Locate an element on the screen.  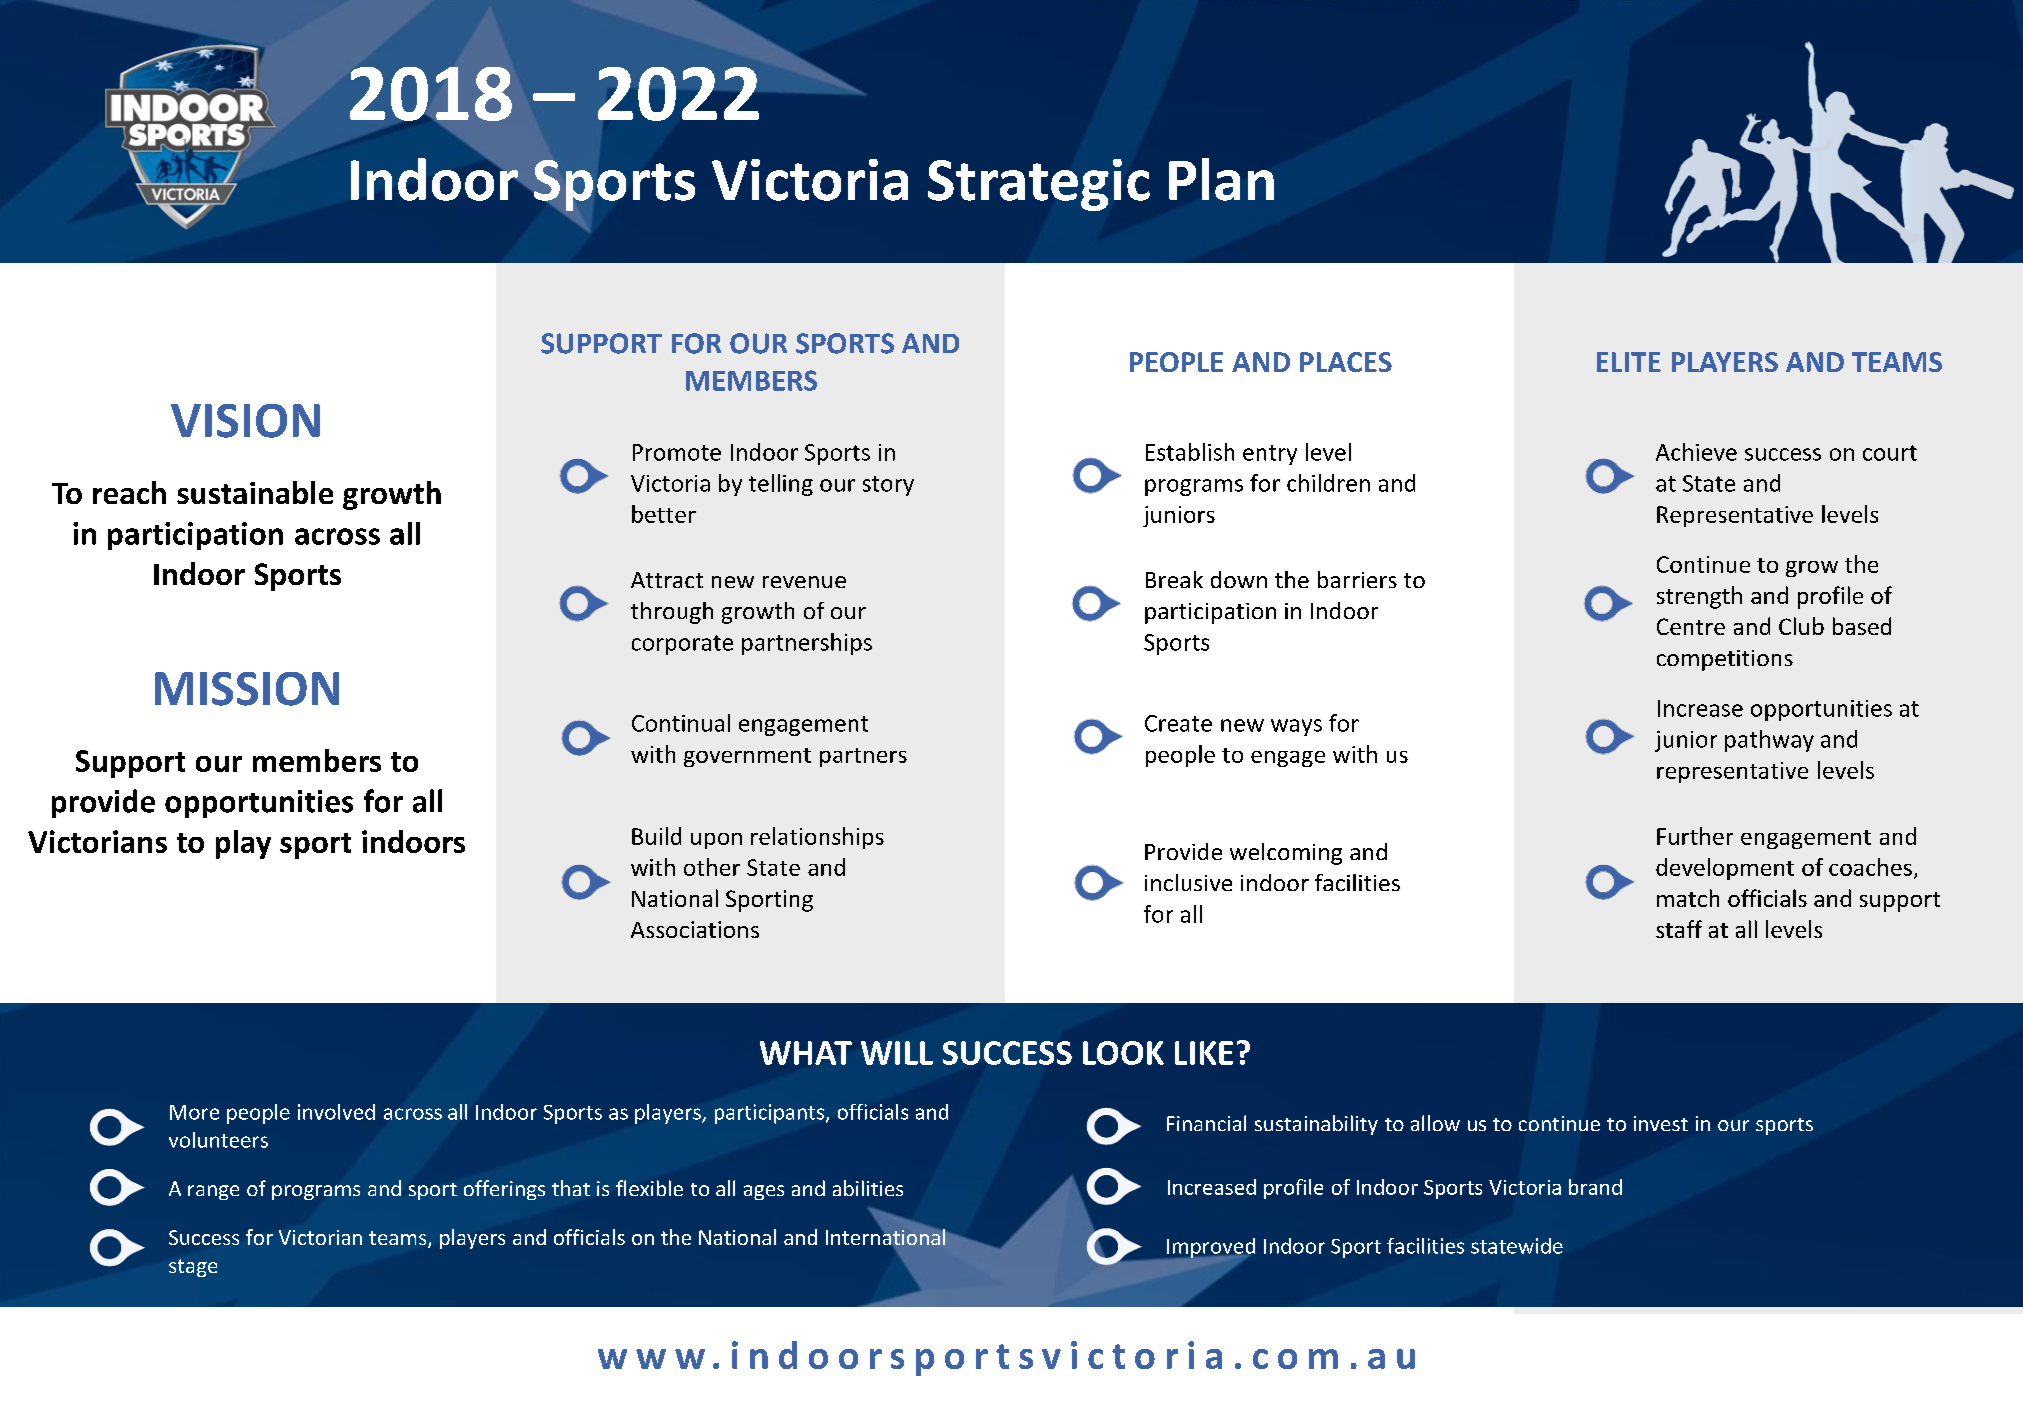
Break is located at coordinates (1174, 579).
